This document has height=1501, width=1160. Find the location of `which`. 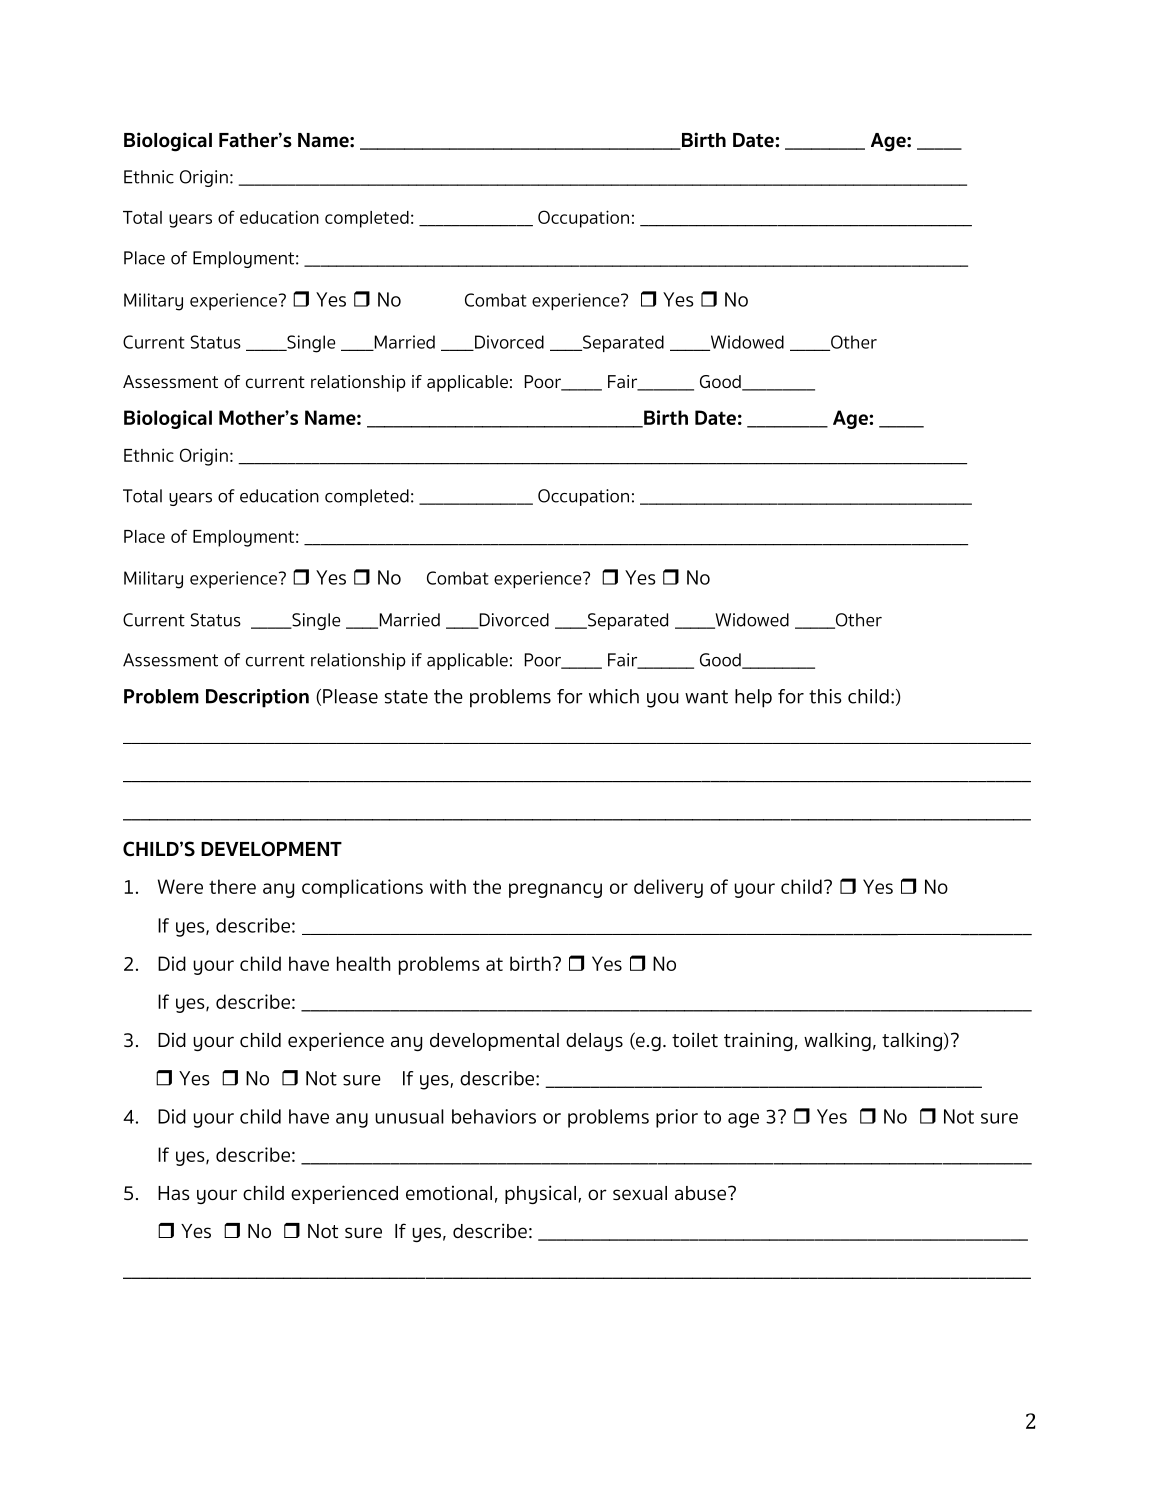

which is located at coordinates (614, 696).
